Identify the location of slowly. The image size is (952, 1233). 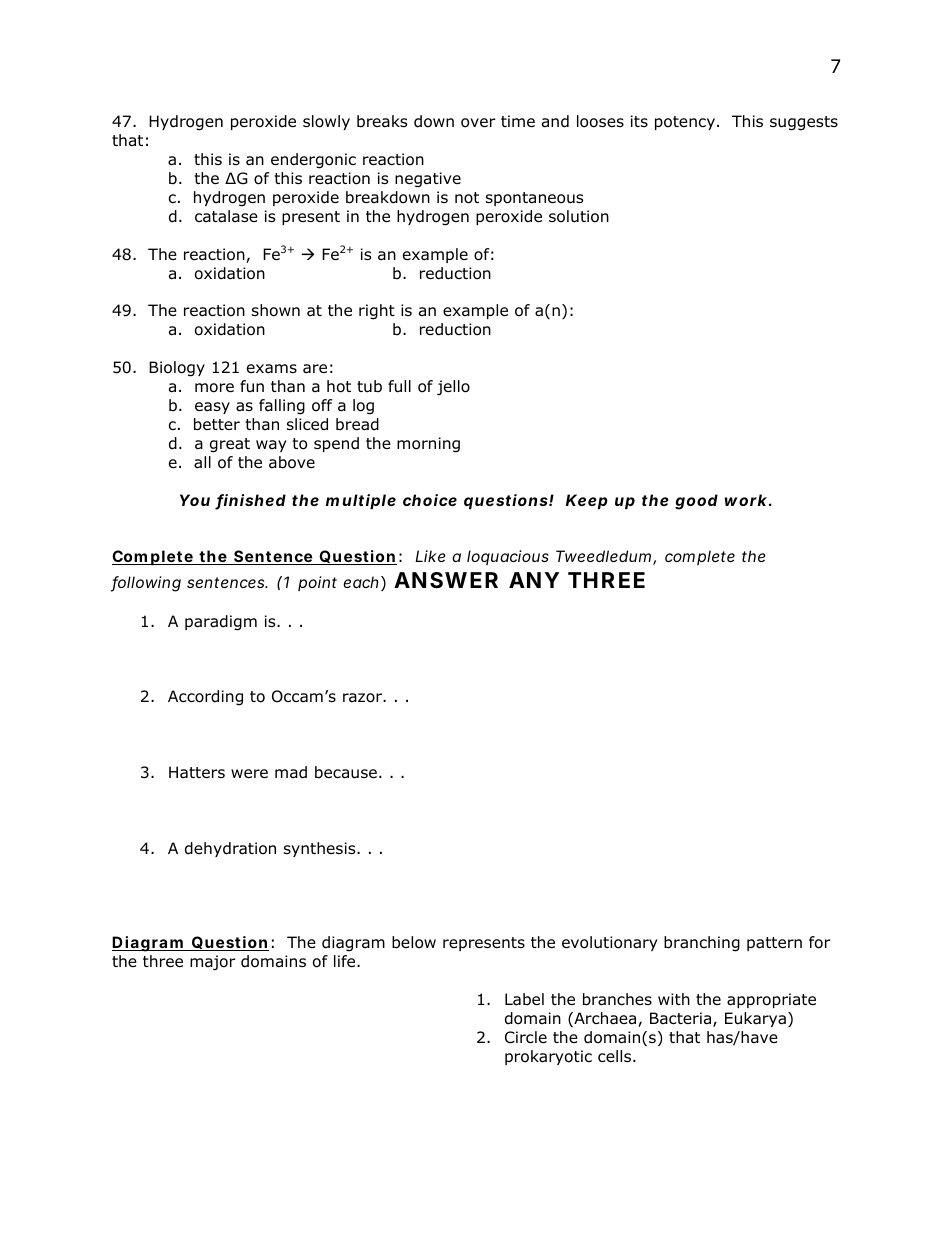
(326, 122).
